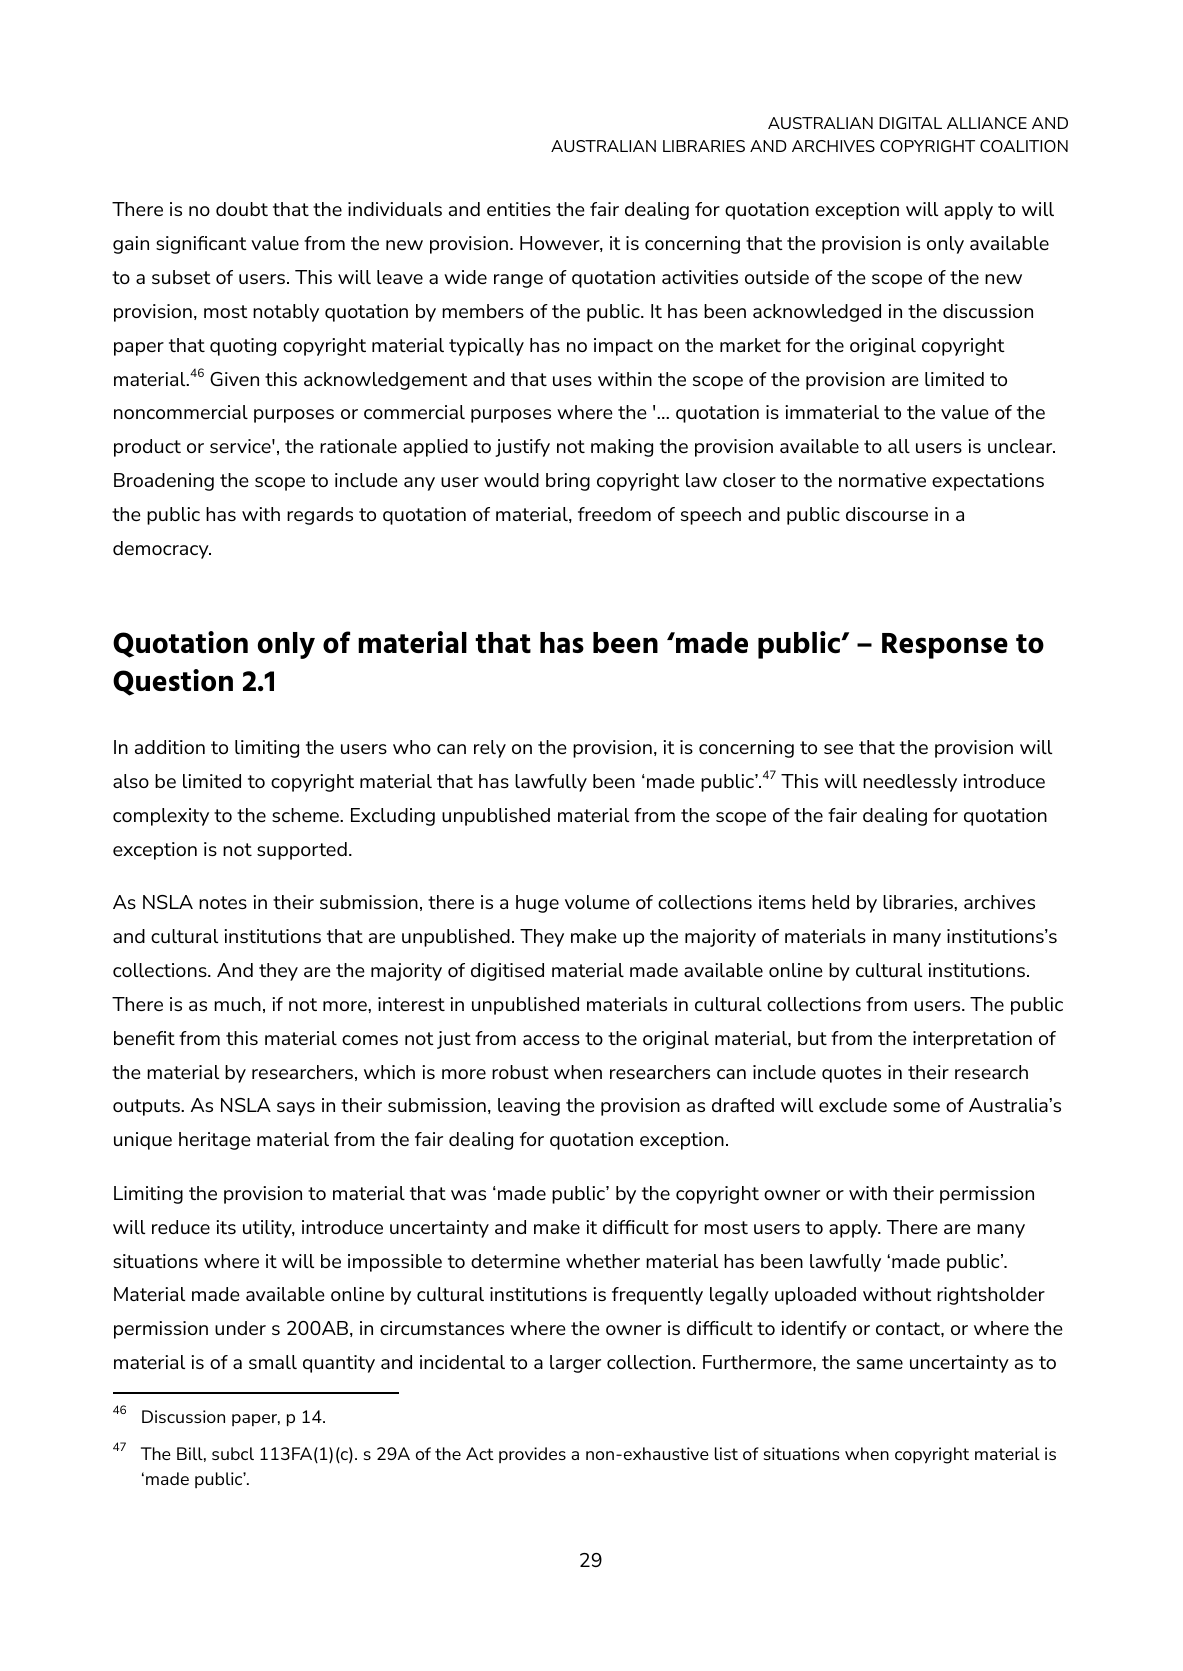 This image has height=1671, width=1183. Describe the element at coordinates (882, 480) in the image. I see `normative` at that location.
